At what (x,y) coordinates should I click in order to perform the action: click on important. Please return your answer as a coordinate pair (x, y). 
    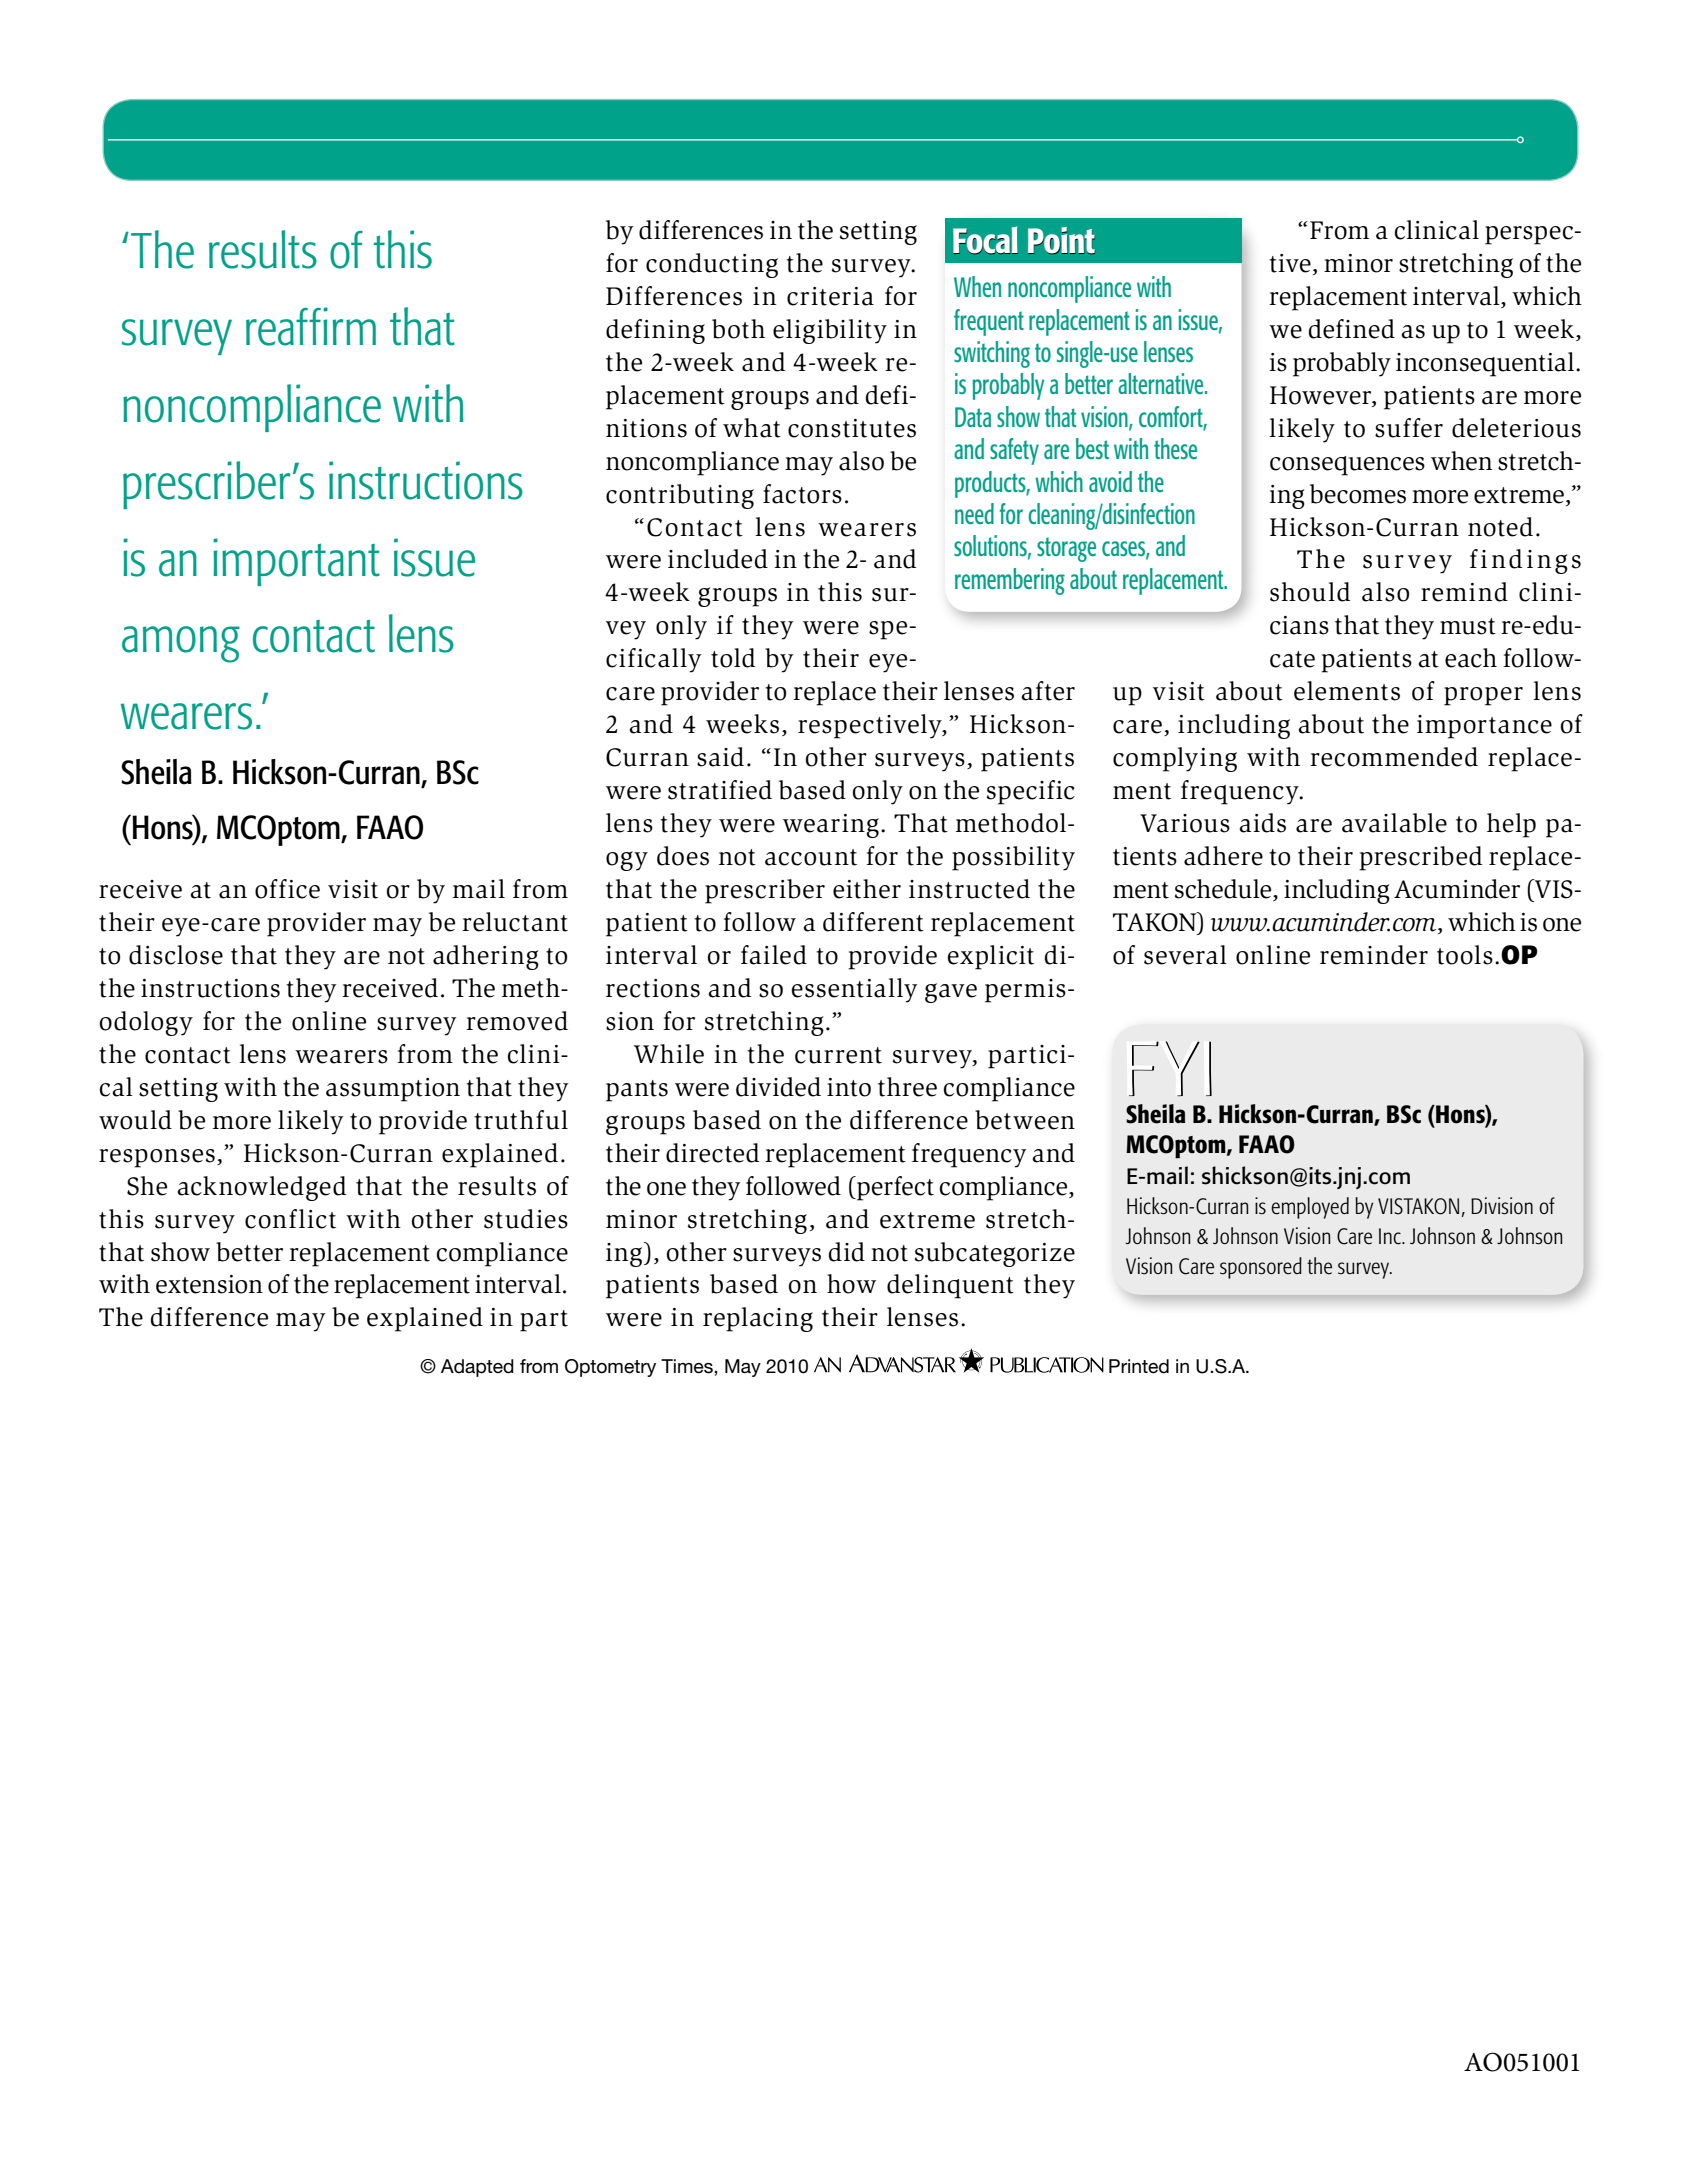
    Looking at the image, I should click on (296, 562).
